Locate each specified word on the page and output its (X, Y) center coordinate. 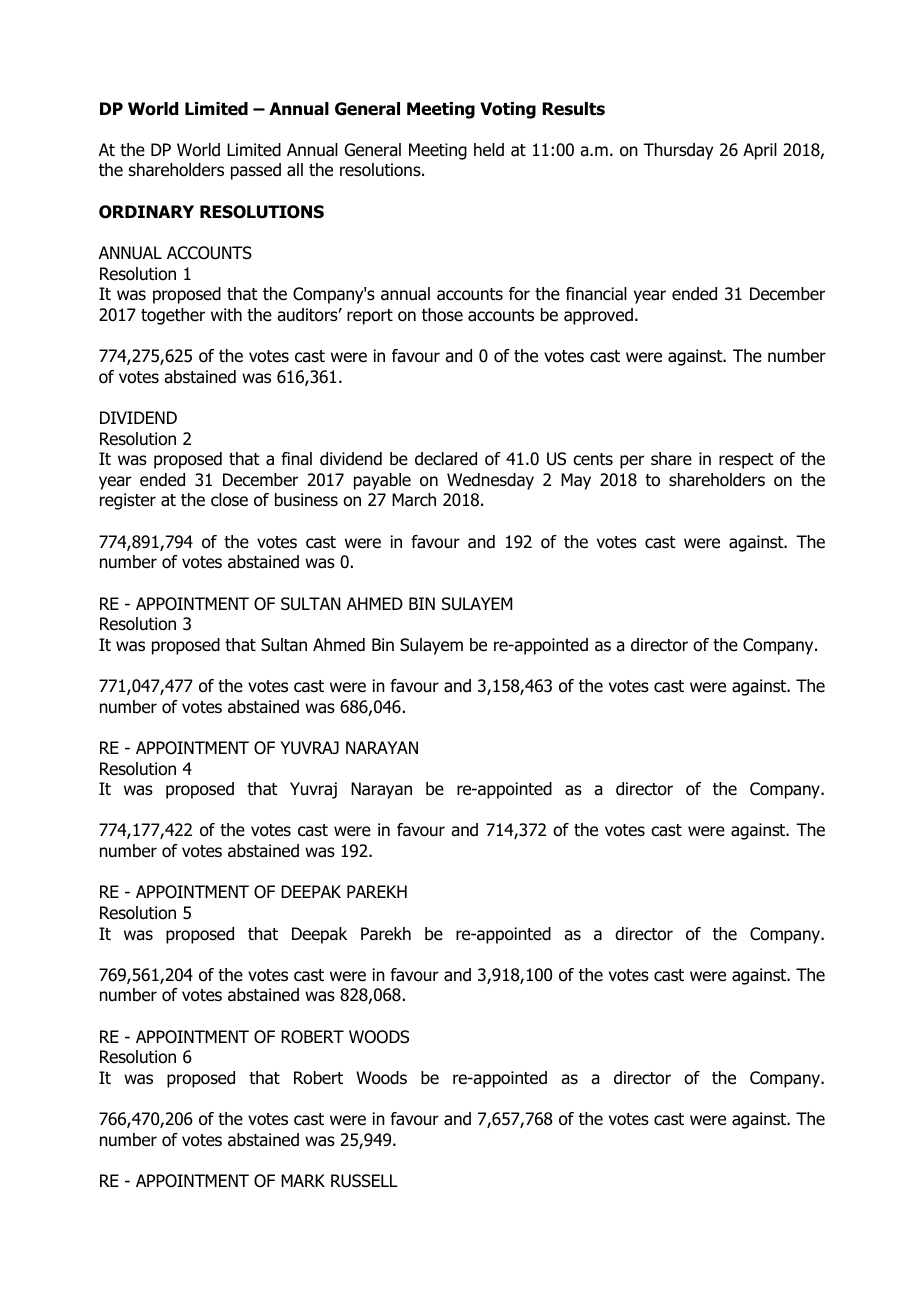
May (576, 481)
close (229, 500)
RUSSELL (364, 1181)
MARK (303, 1180)
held (489, 150)
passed (256, 171)
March (414, 500)
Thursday (678, 151)
